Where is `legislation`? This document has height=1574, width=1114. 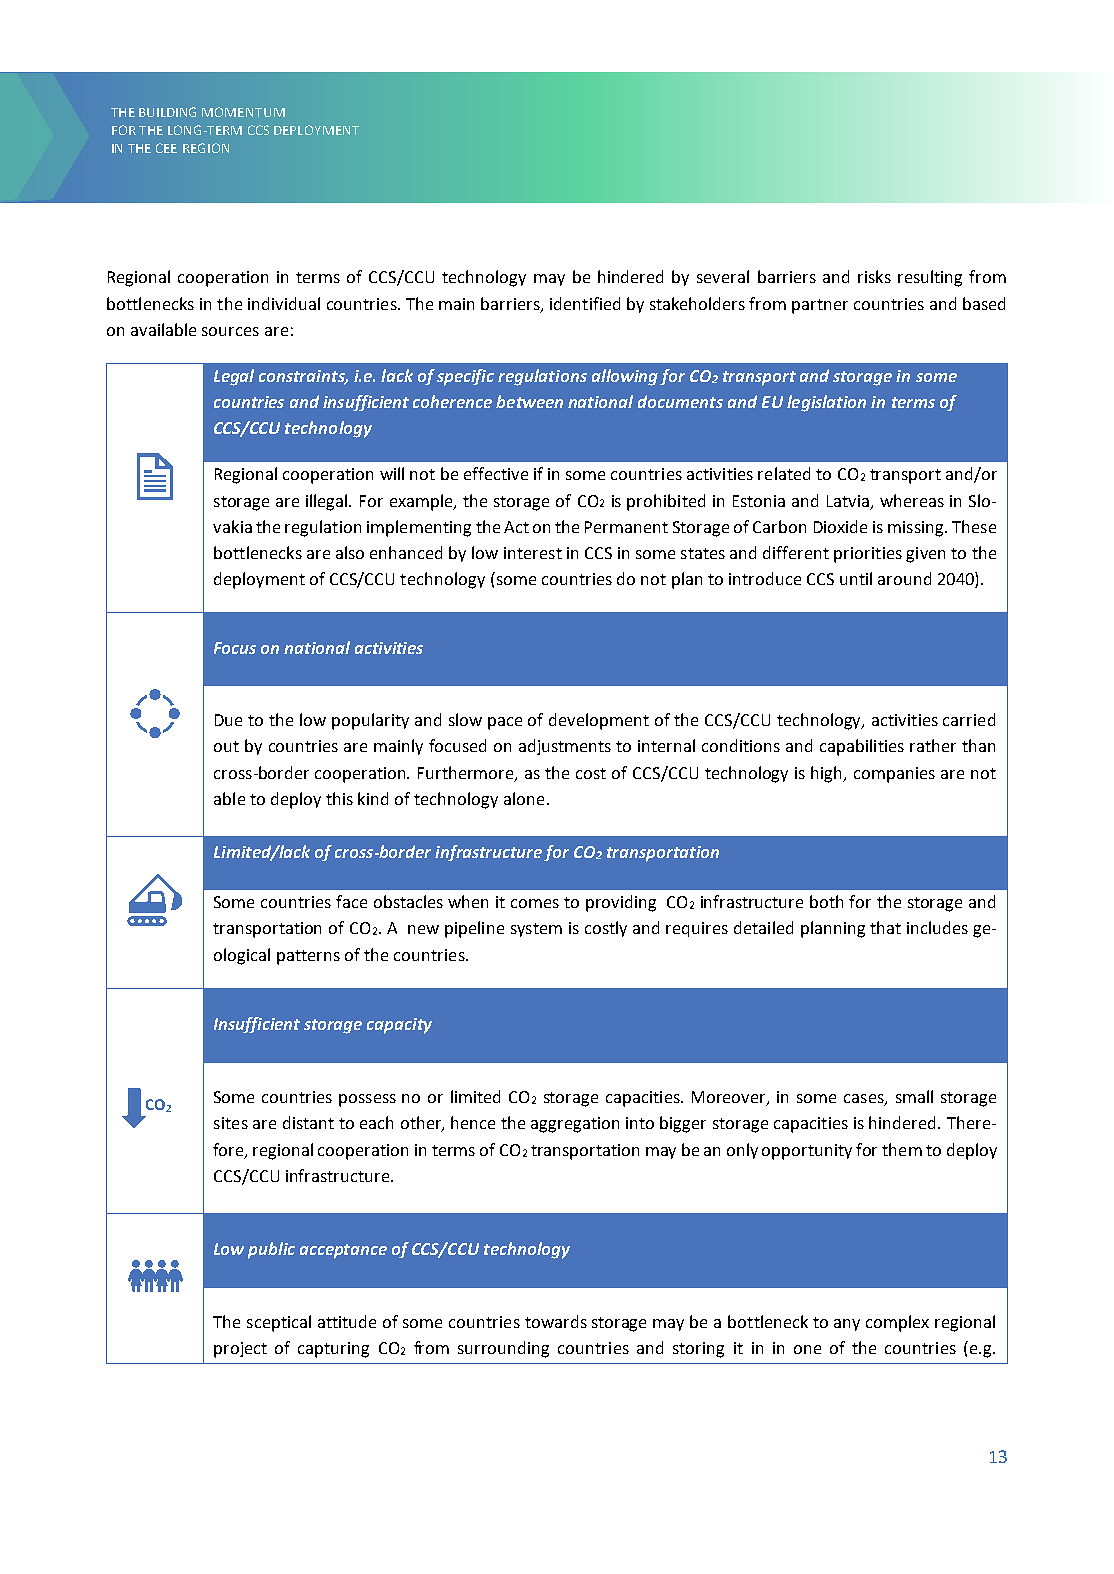 legislation is located at coordinates (826, 403).
